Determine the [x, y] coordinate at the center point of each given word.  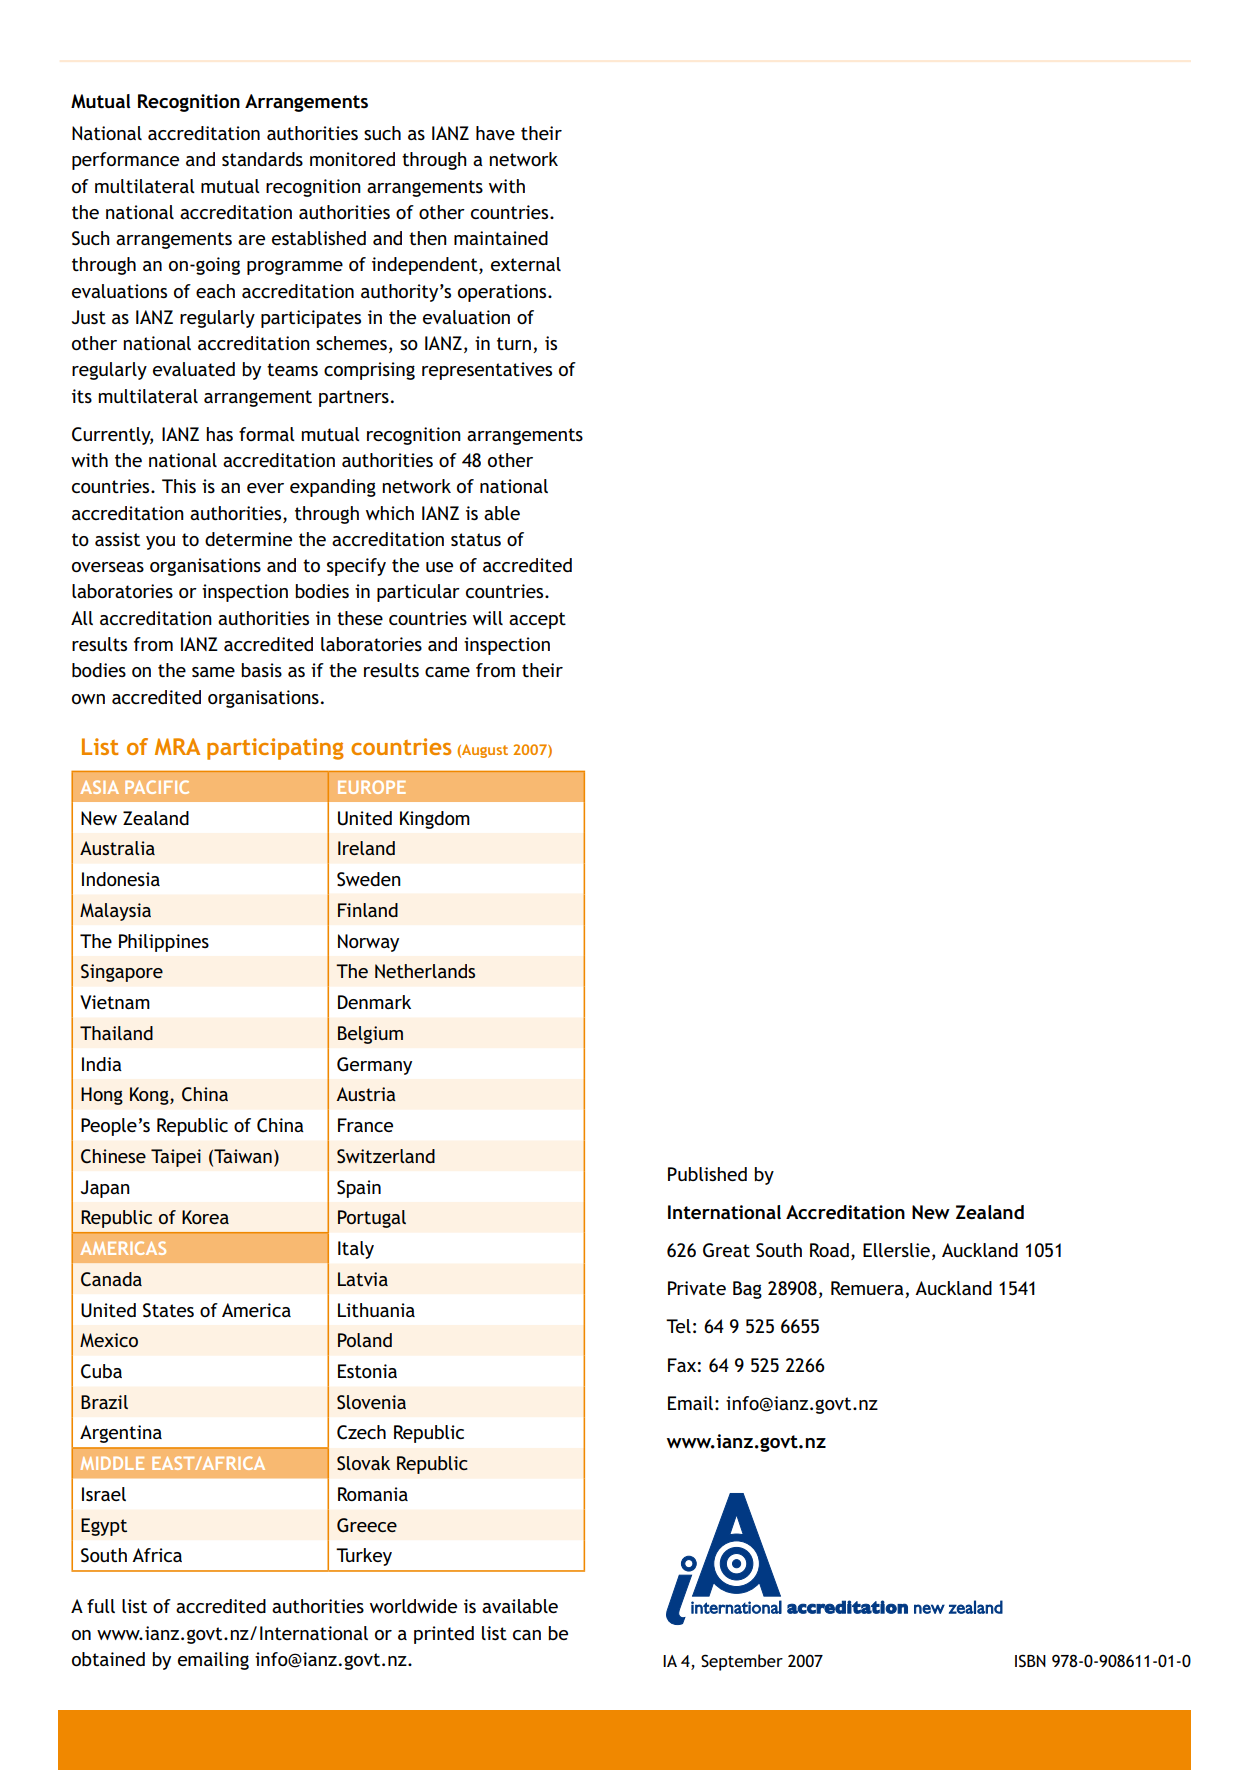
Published [707, 1174]
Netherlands [425, 971]
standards [262, 159]
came [447, 672]
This [179, 486]
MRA [177, 746]
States [168, 1310]
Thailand [116, 1033]
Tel [678, 1326]
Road [829, 1250]
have [495, 133]
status [476, 539]
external [526, 264]
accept [537, 620]
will [488, 618]
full [101, 1606]
